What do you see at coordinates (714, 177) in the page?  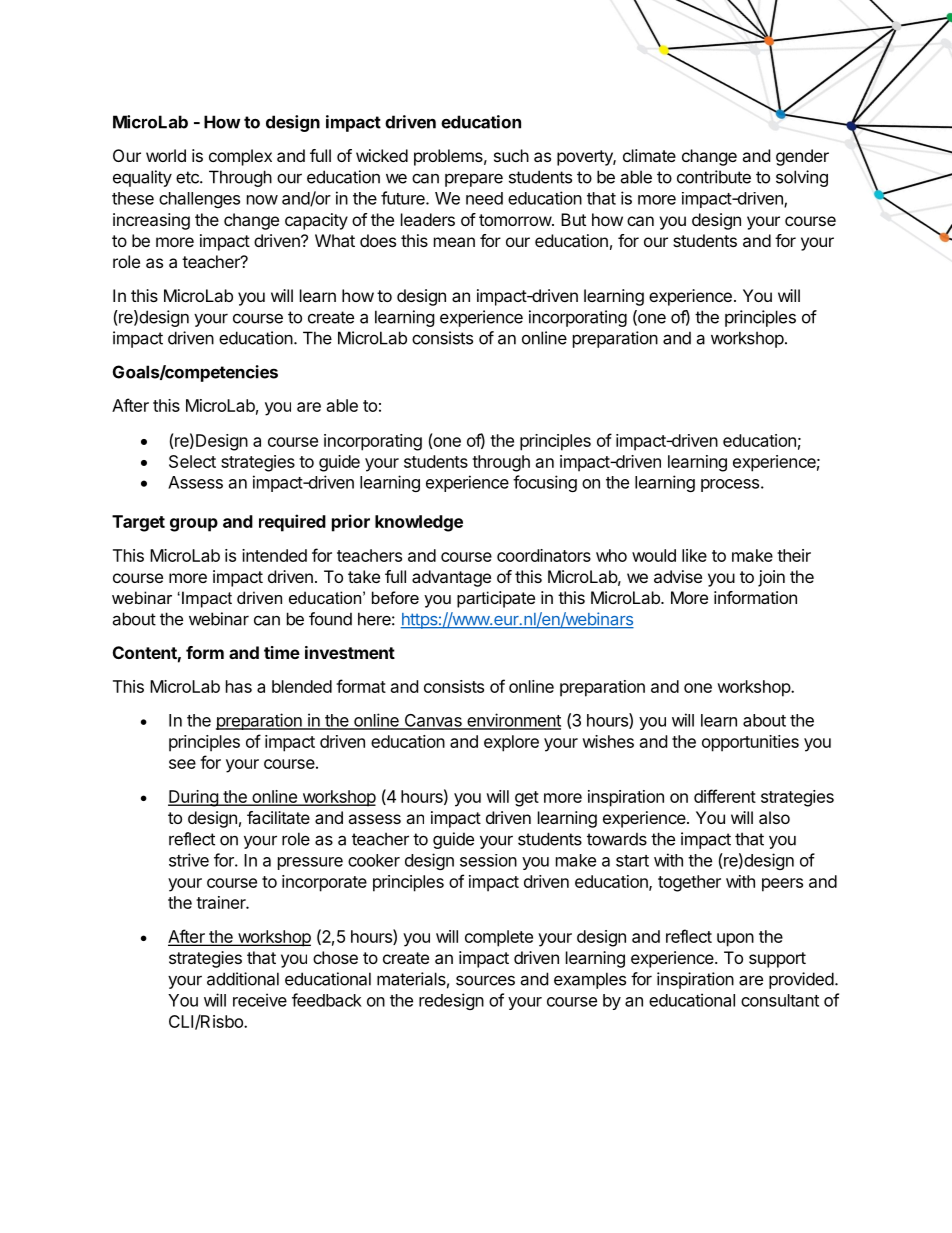 I see `contribute` at bounding box center [714, 177].
